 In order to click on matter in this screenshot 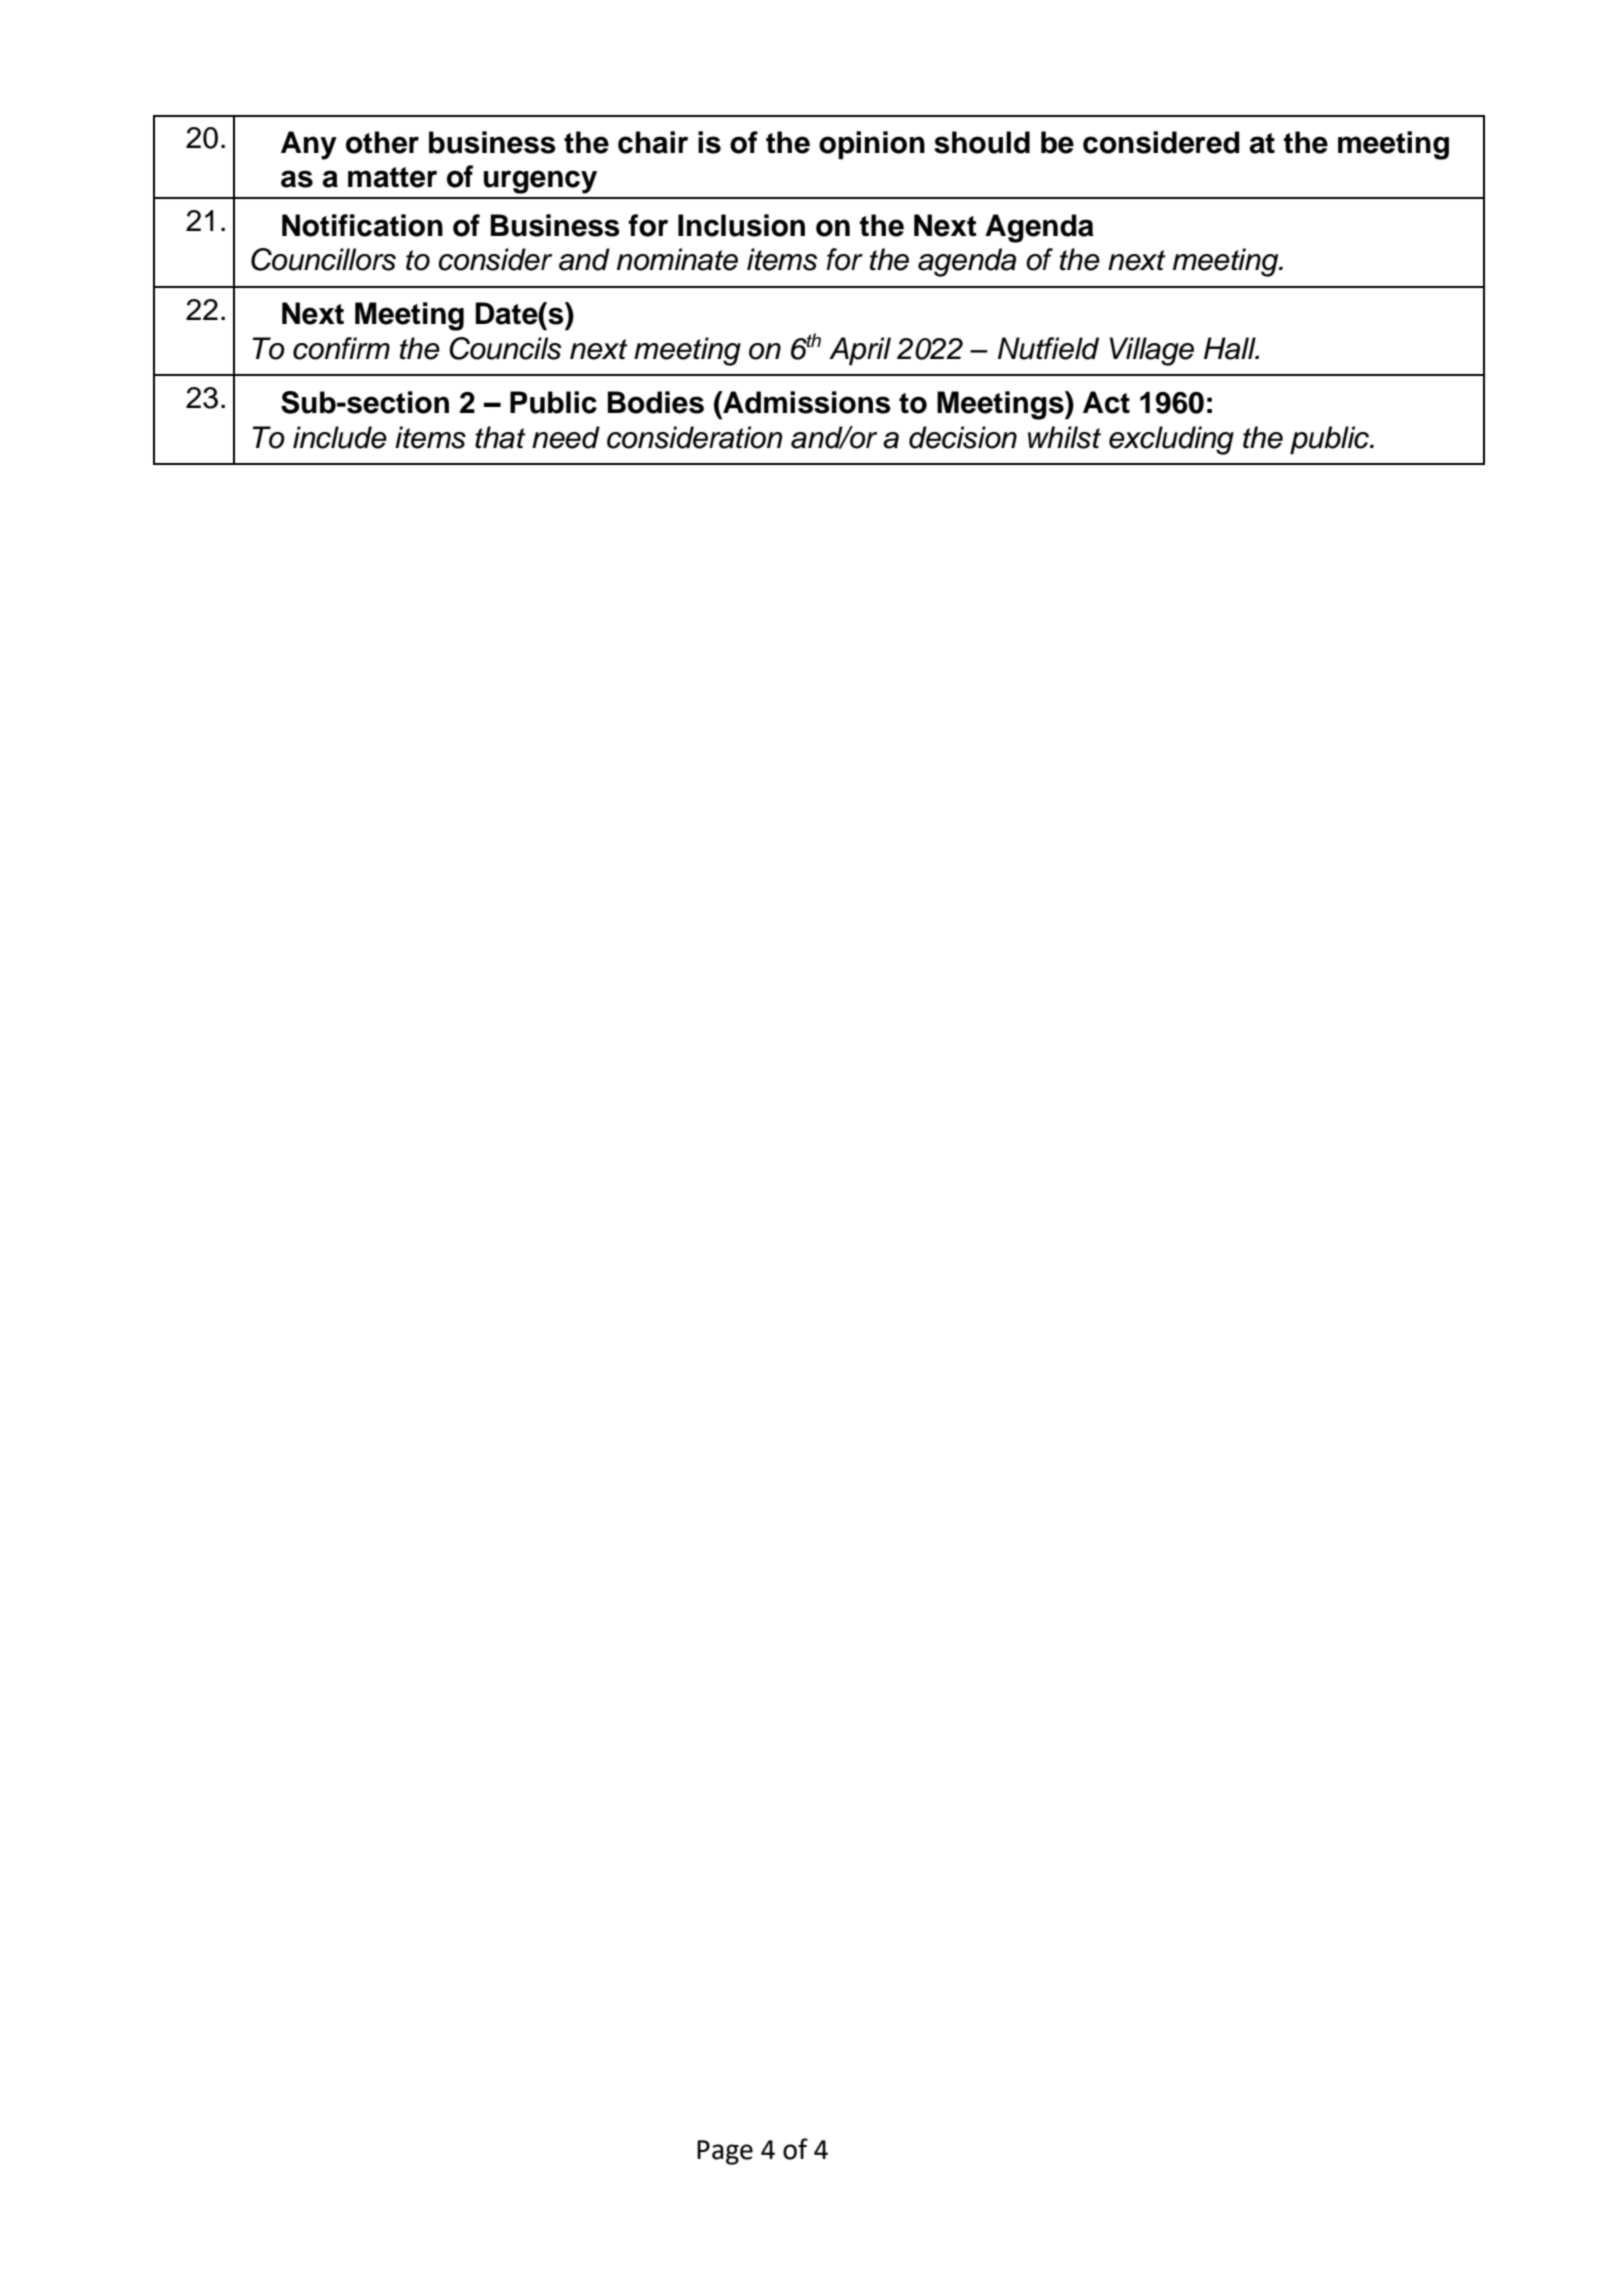, I will do `click(392, 177)`.
